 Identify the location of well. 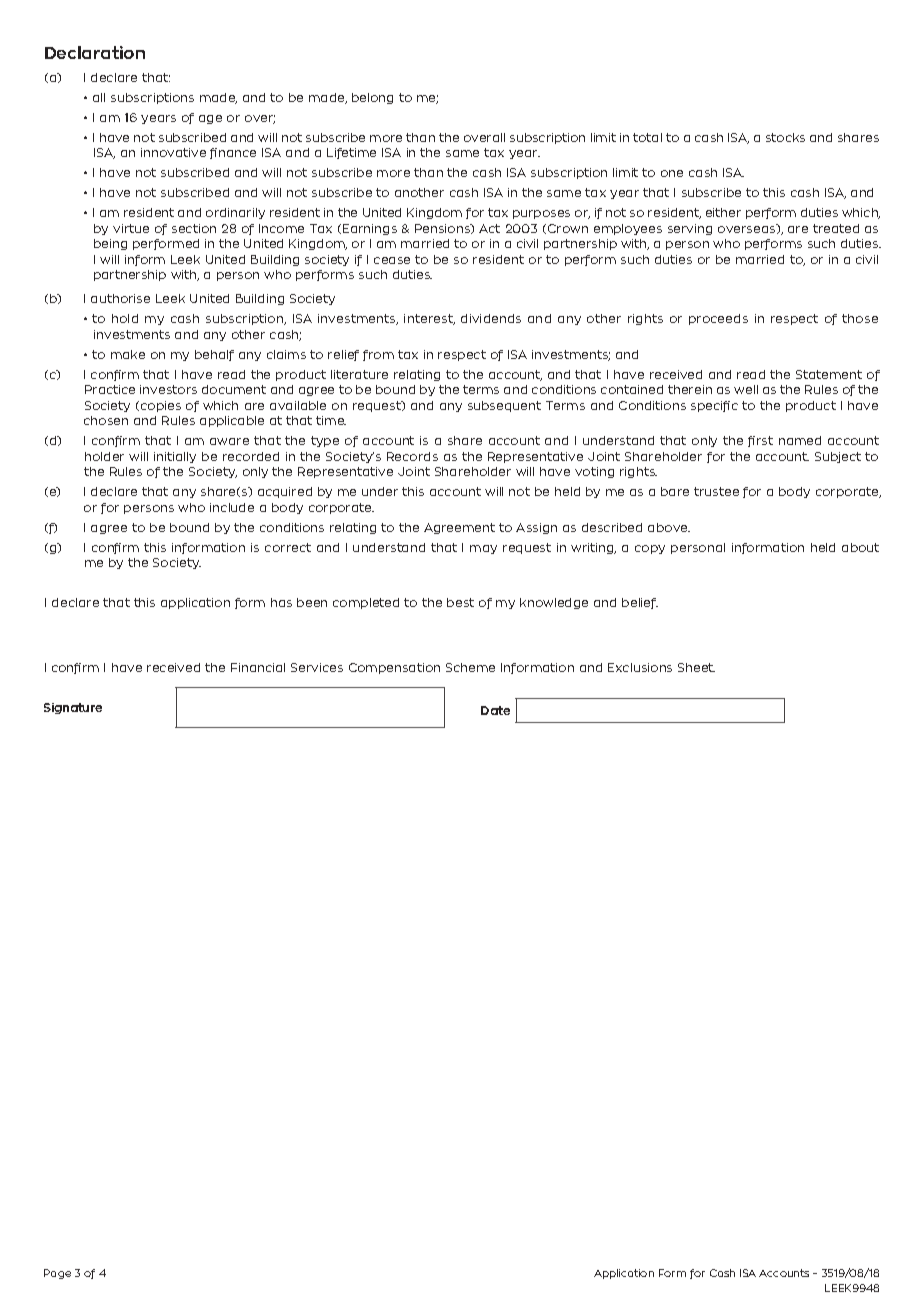
(746, 389).
